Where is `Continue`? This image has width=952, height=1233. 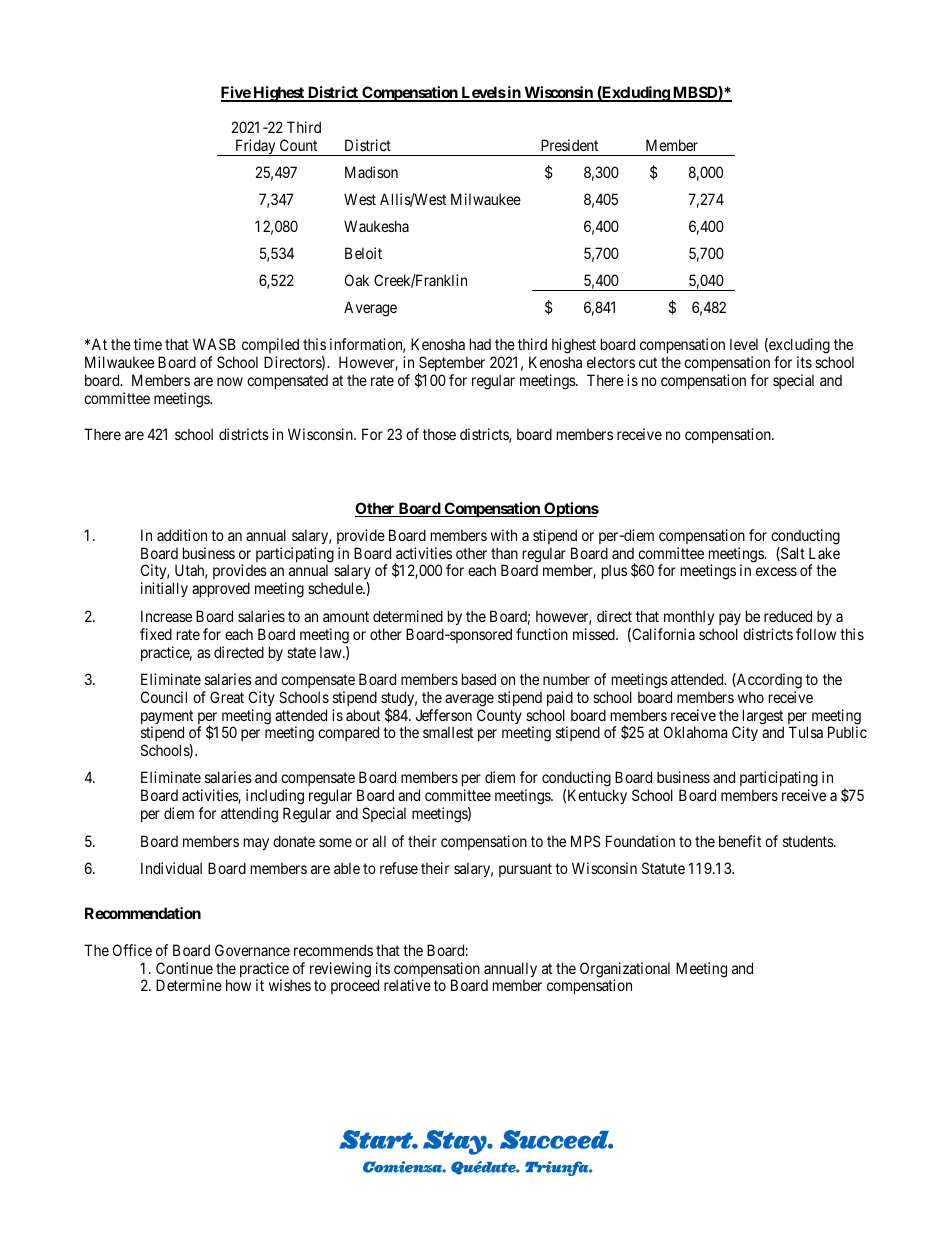 Continue is located at coordinates (184, 968).
